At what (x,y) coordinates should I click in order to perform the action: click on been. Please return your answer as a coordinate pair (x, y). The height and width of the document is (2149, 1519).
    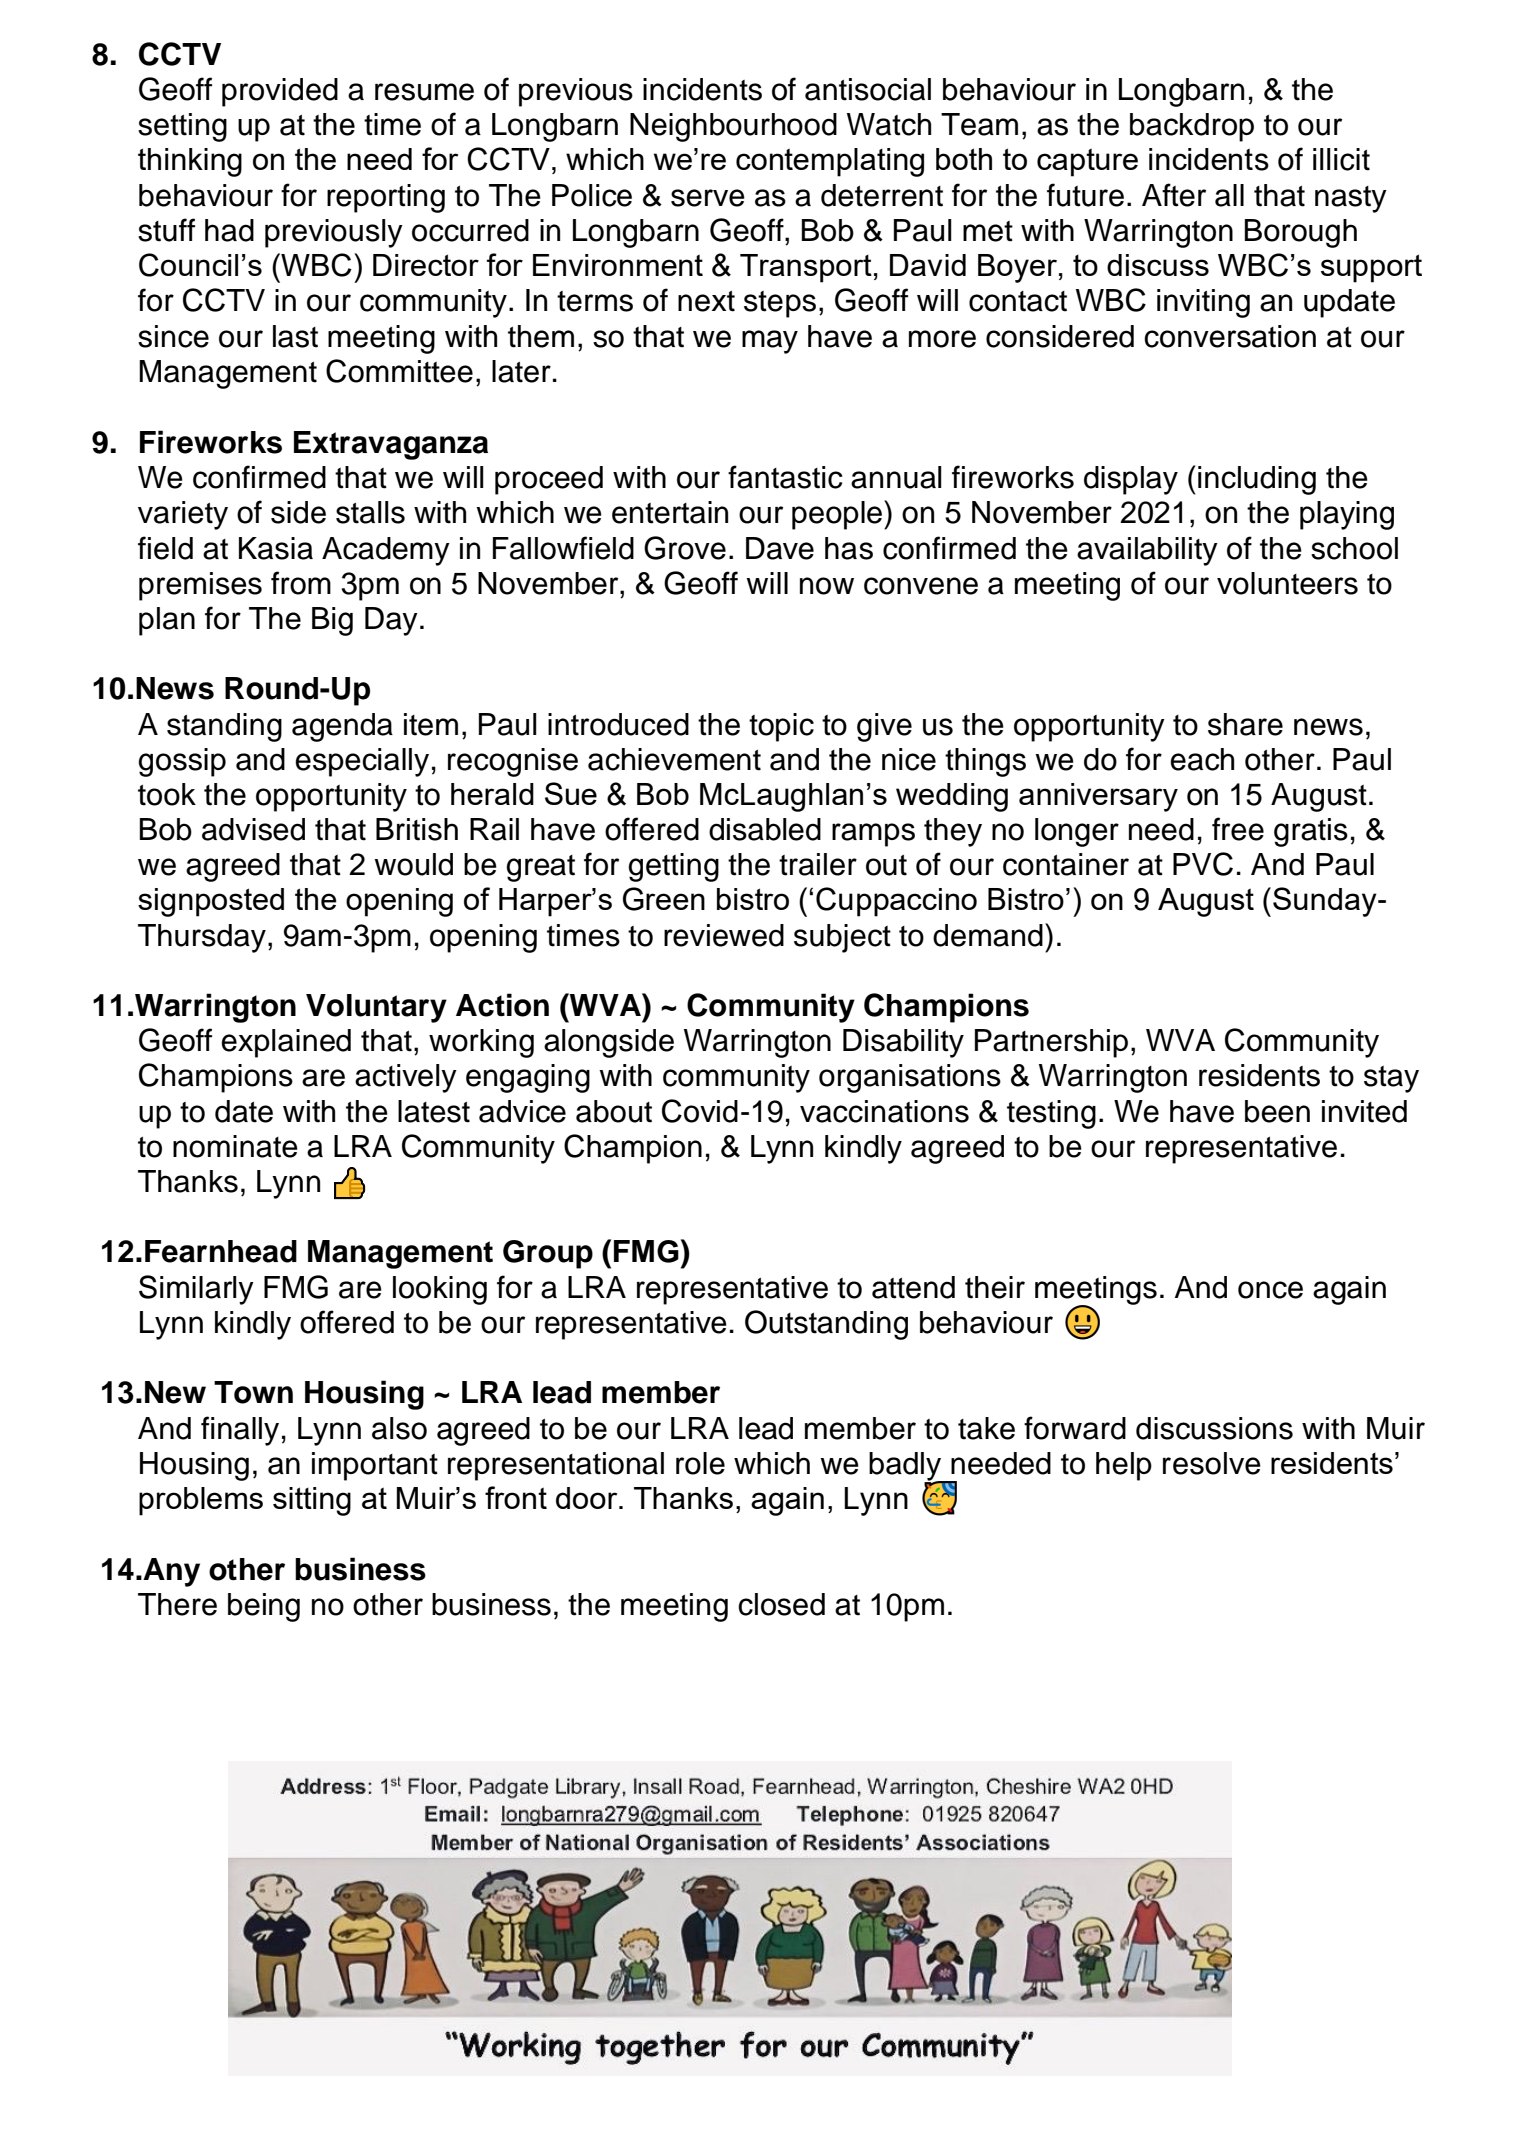
    Looking at the image, I should click on (1277, 1111).
